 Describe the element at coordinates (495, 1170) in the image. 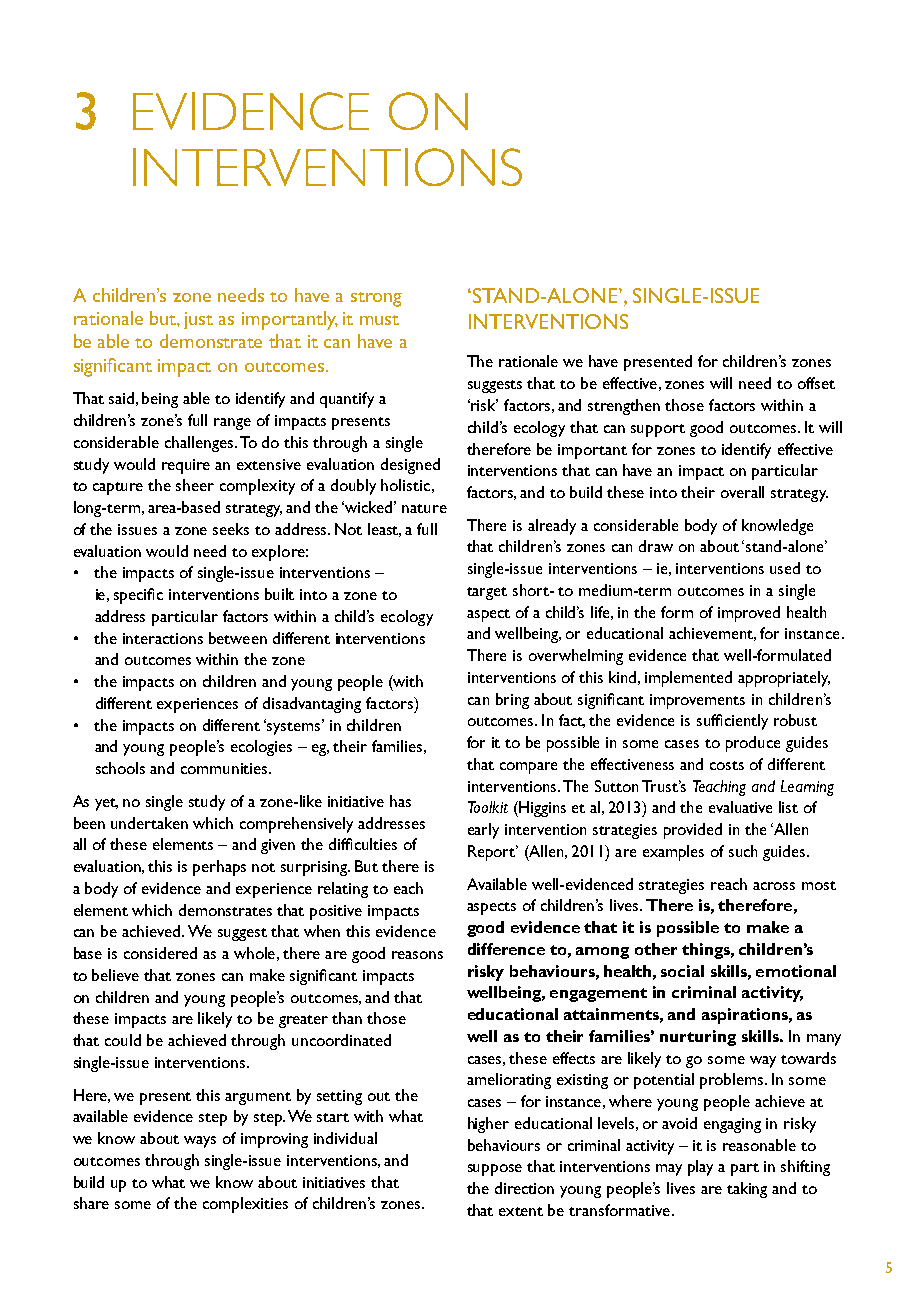

I see `suppose` at that location.
